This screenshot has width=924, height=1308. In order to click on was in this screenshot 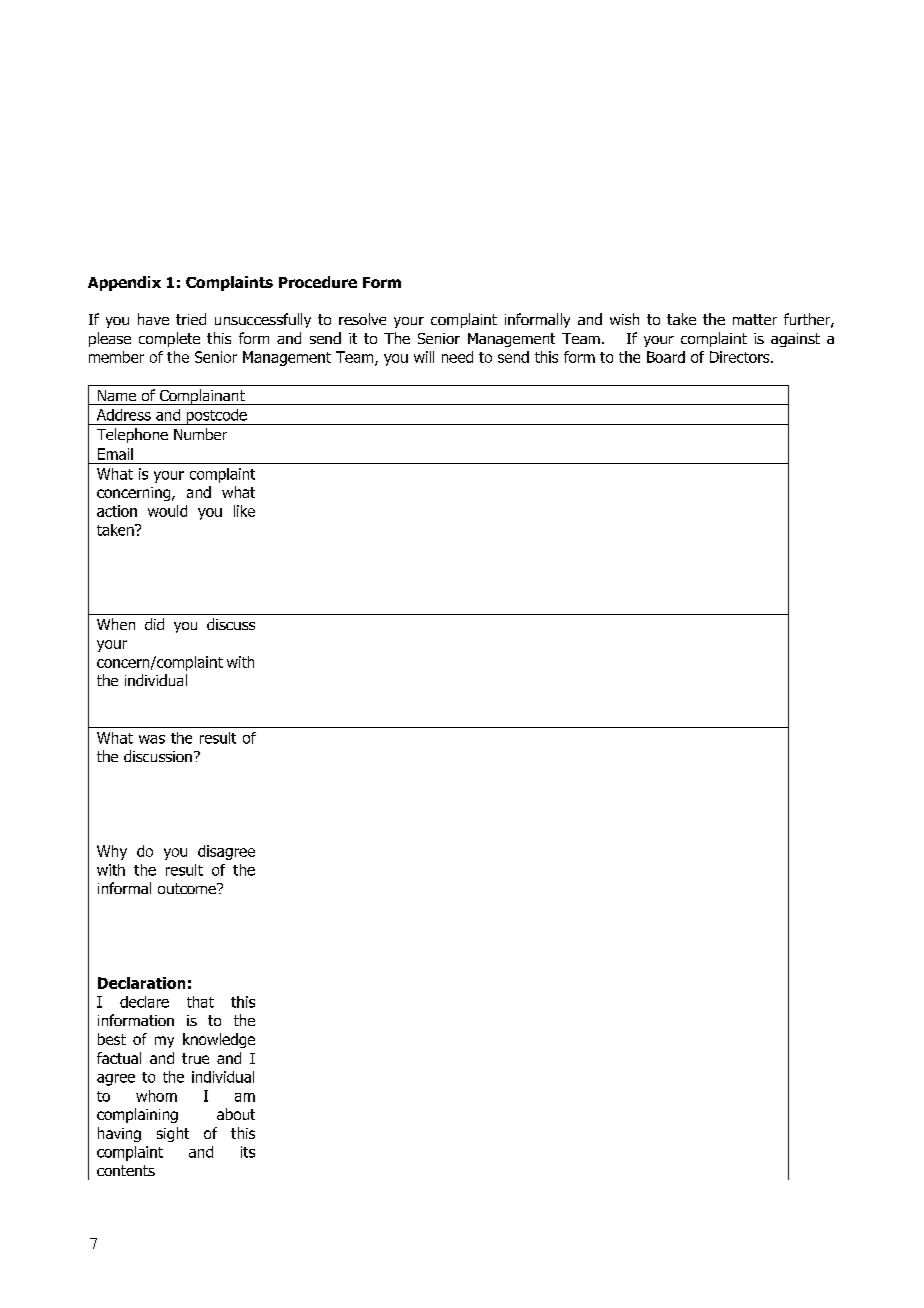, I will do `click(152, 739)`.
